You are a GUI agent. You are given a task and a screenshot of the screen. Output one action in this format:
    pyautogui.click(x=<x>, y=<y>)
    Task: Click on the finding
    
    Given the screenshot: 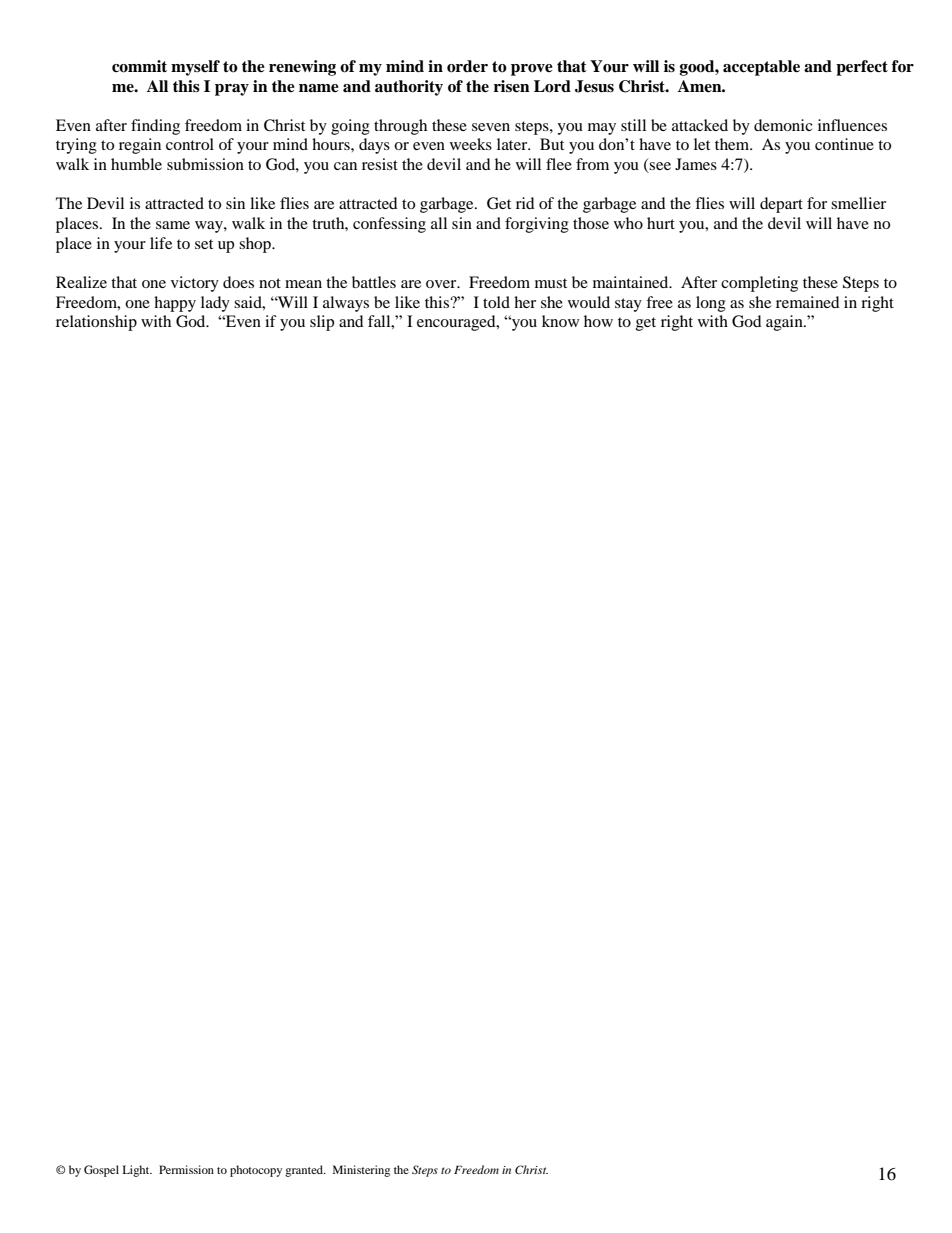 What is the action you would take?
    pyautogui.click(x=155, y=127)
